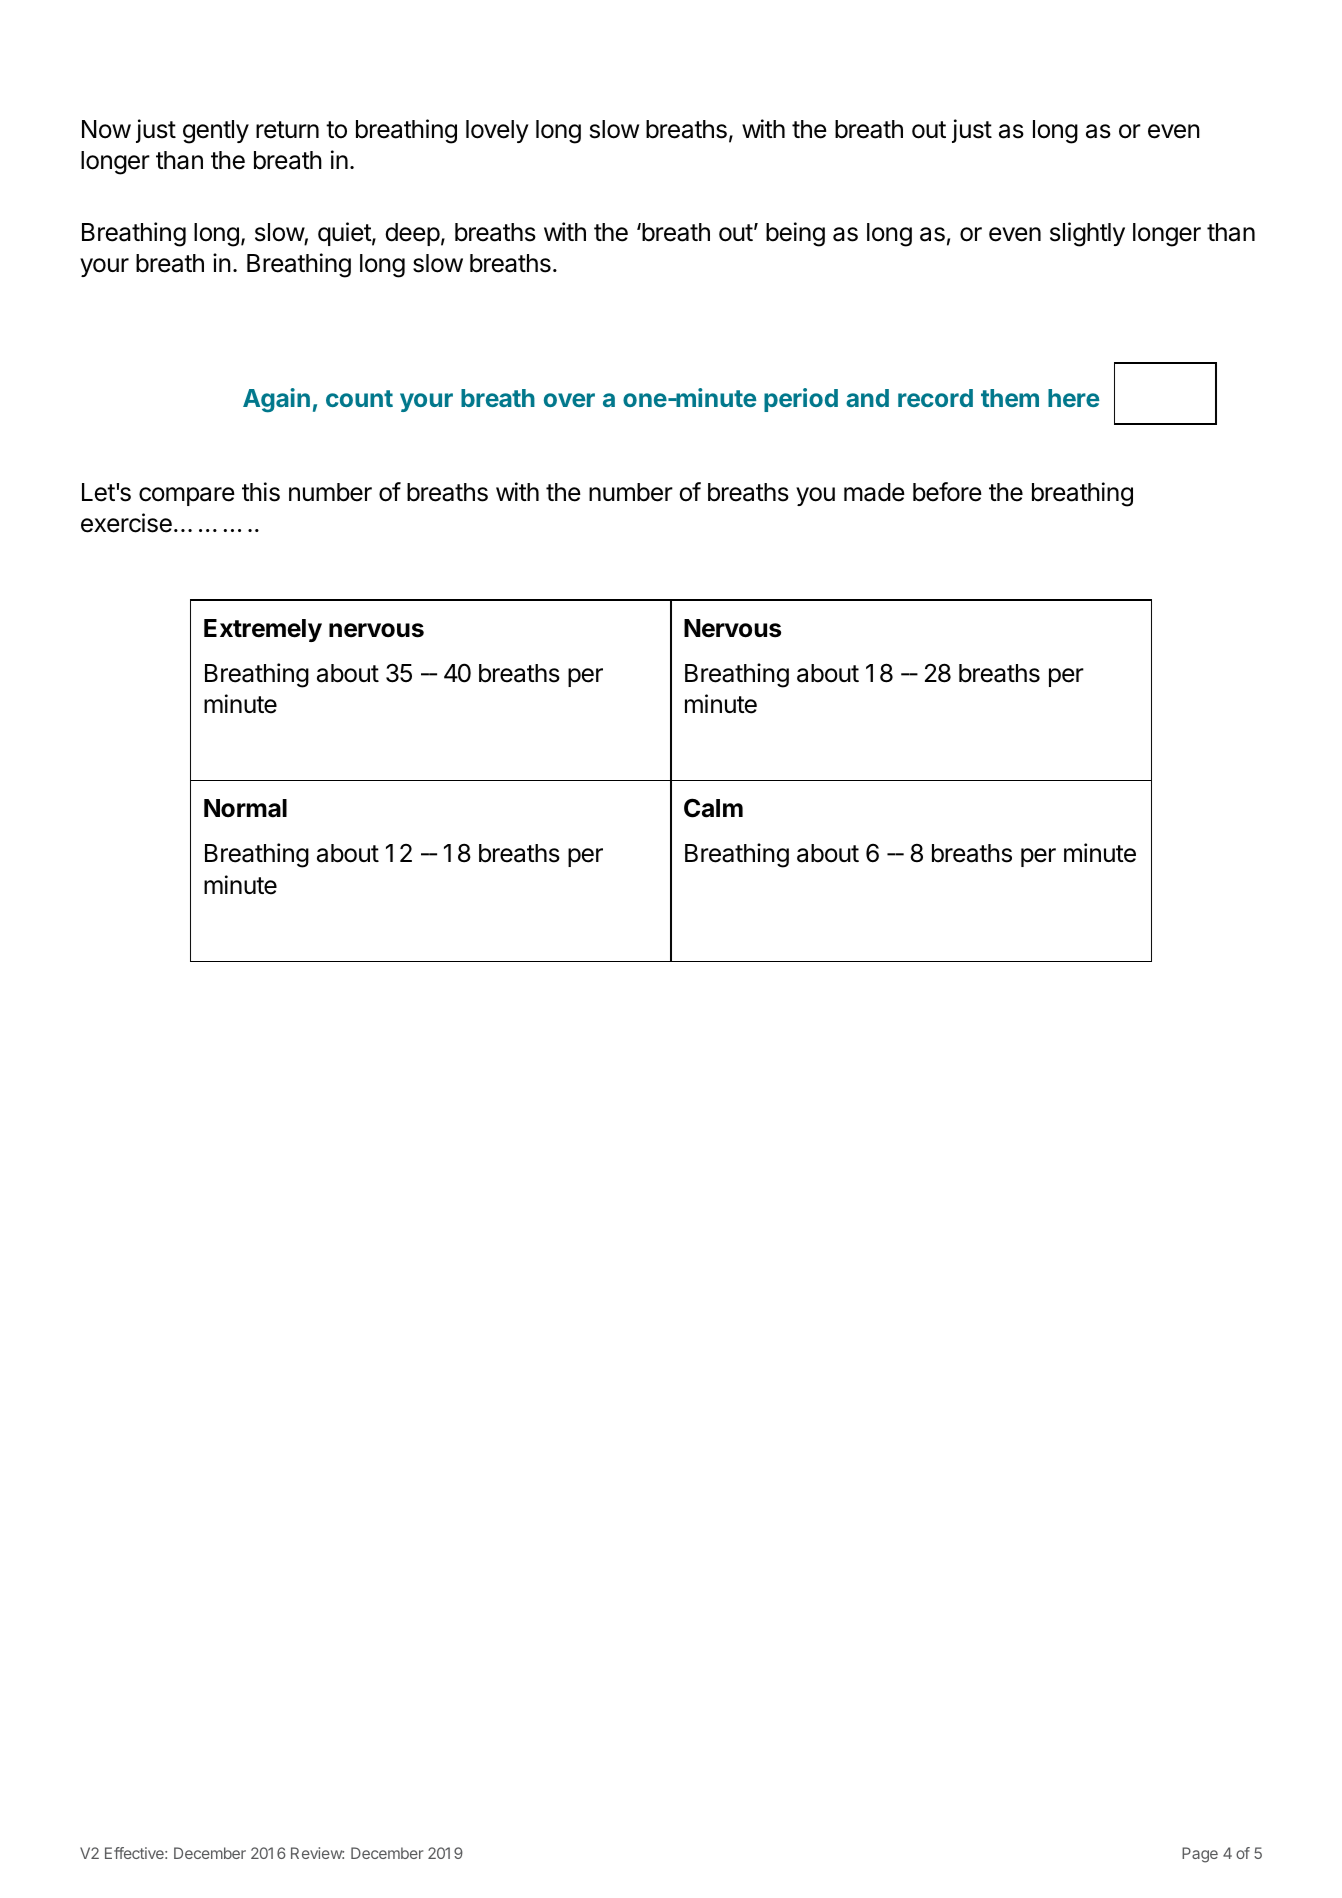 The height and width of the document is (1898, 1342). Describe the element at coordinates (947, 492) in the document. I see `before` at that location.
